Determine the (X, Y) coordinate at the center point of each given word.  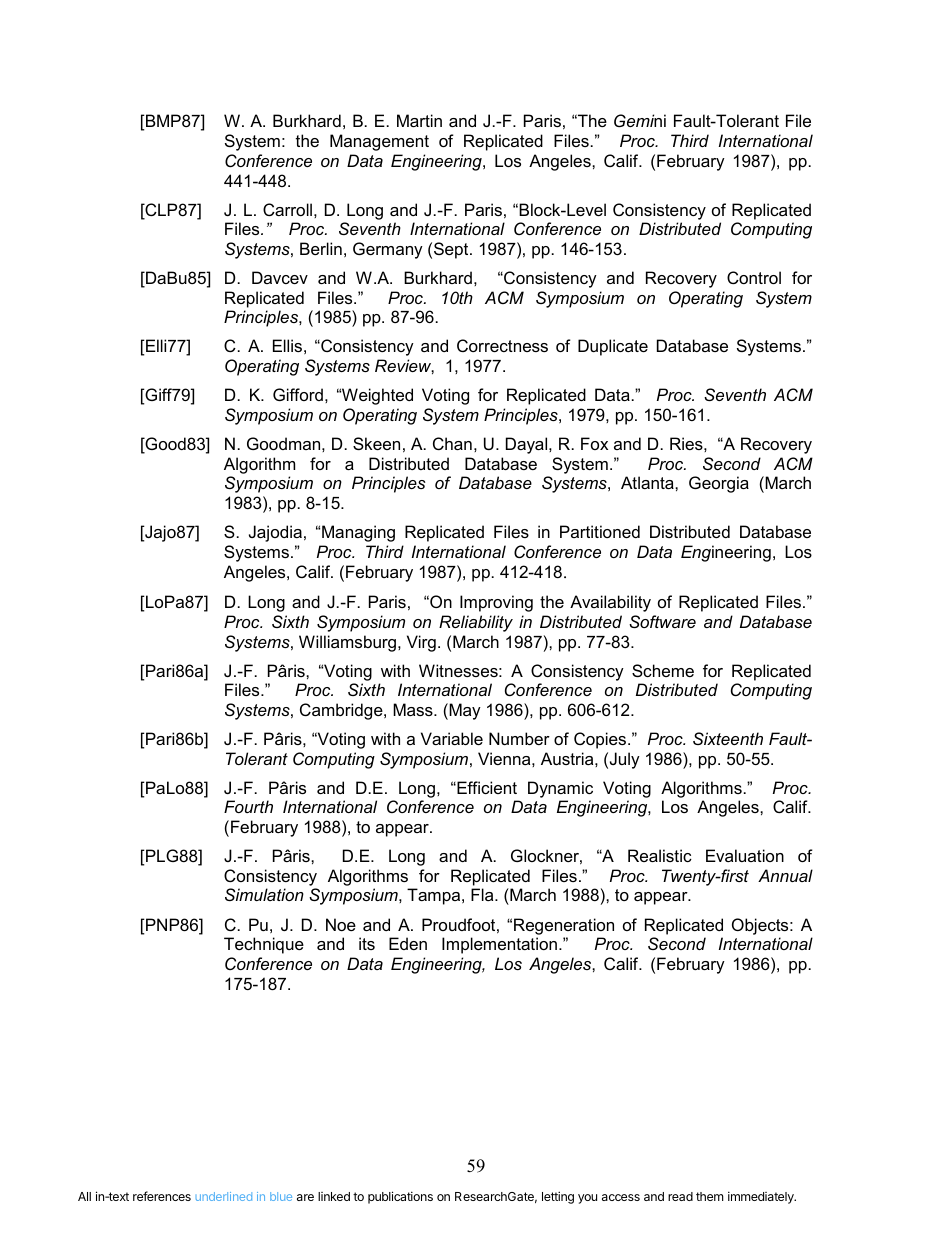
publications (400, 1197)
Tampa (435, 896)
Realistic (660, 855)
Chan (452, 443)
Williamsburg (347, 643)
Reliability (476, 623)
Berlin (321, 248)
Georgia (719, 484)
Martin (419, 120)
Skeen (376, 443)
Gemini (640, 120)
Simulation (264, 894)
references (162, 1196)
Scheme (663, 670)
